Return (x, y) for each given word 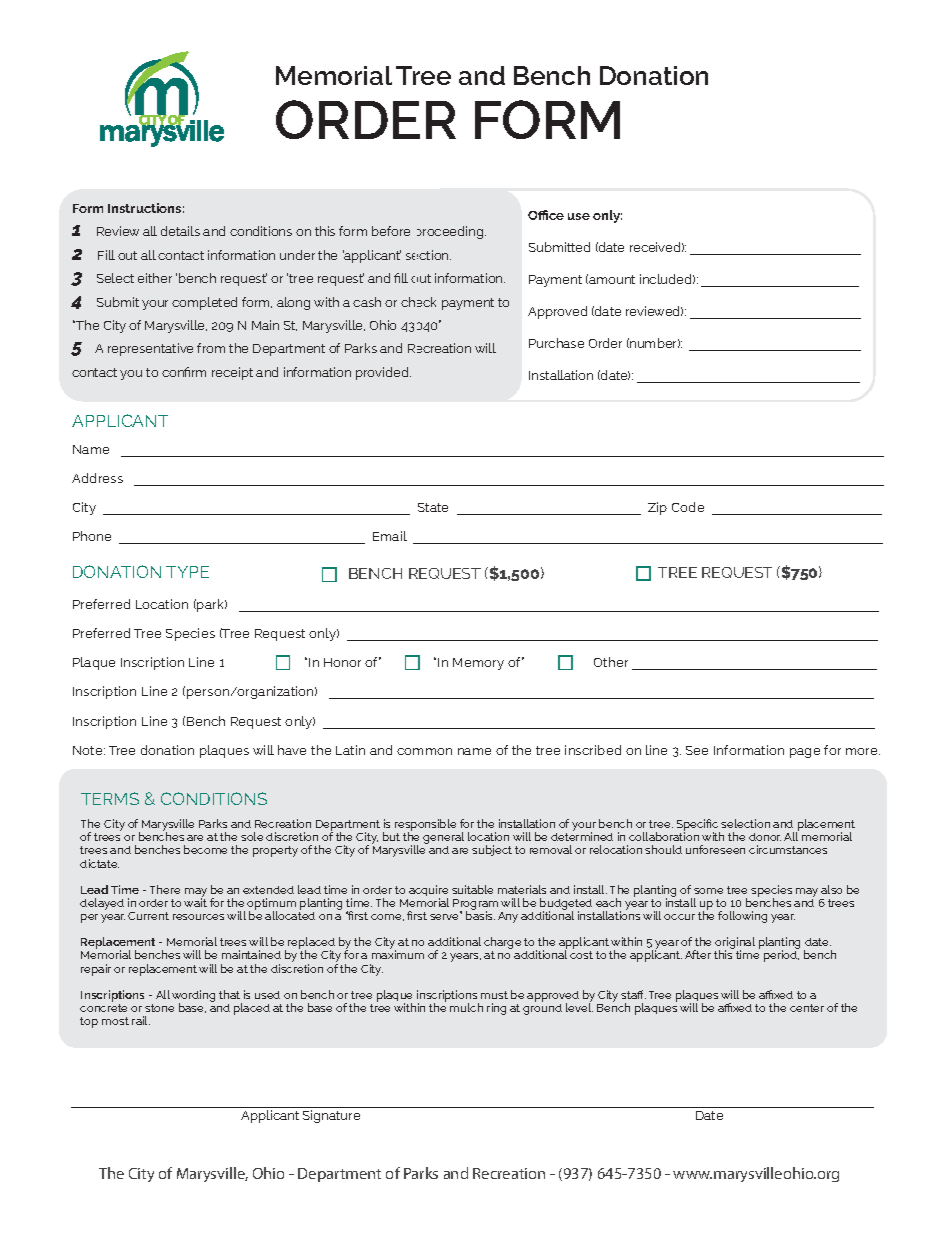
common (424, 751)
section (428, 255)
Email (390, 536)
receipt (232, 373)
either (155, 278)
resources (198, 917)
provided (383, 373)
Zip (657, 508)
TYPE (187, 572)
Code (688, 507)
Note (89, 750)
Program (475, 905)
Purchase (556, 343)
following (742, 917)
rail (141, 1020)
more (863, 751)
